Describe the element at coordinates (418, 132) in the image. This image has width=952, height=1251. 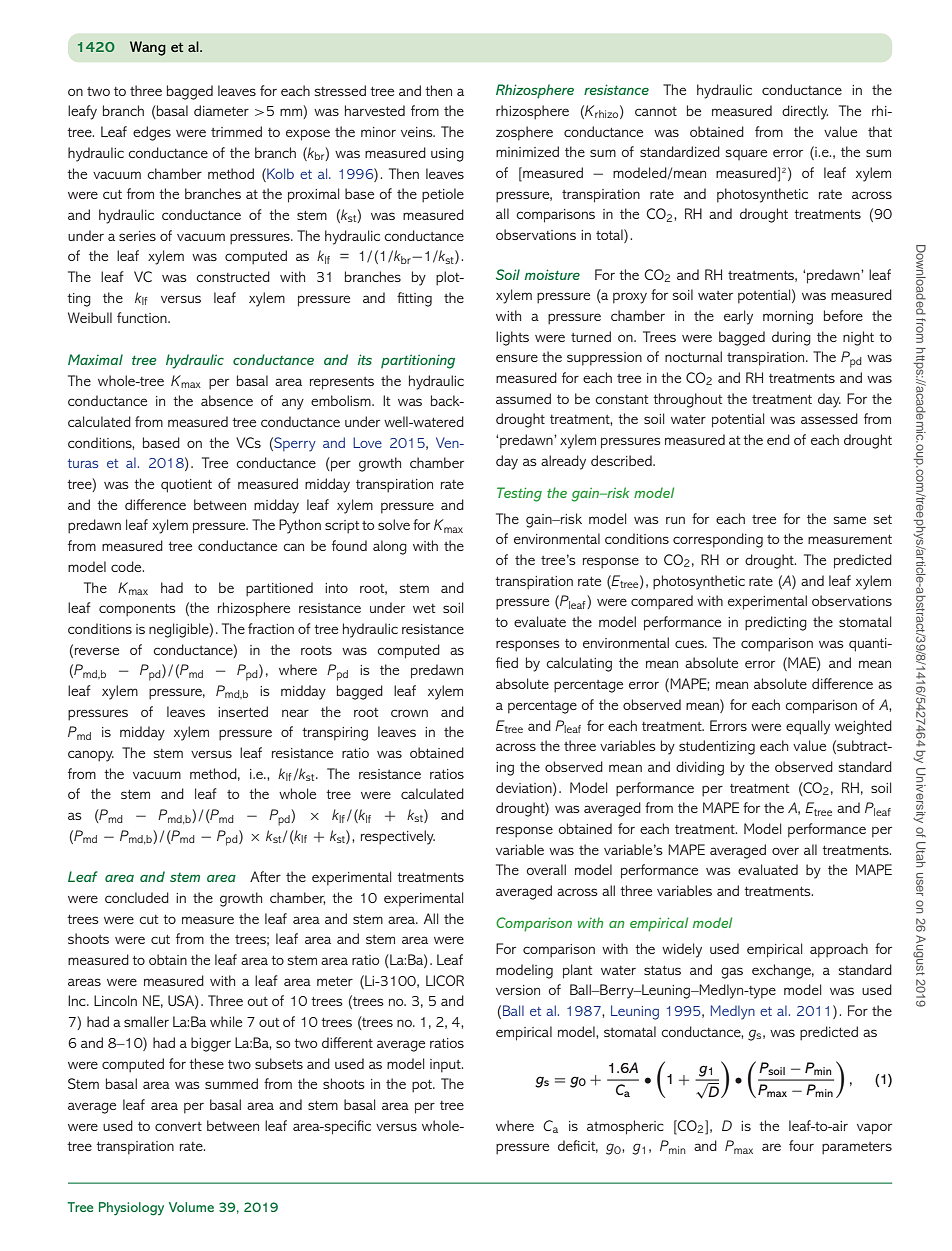
I see `veins` at that location.
